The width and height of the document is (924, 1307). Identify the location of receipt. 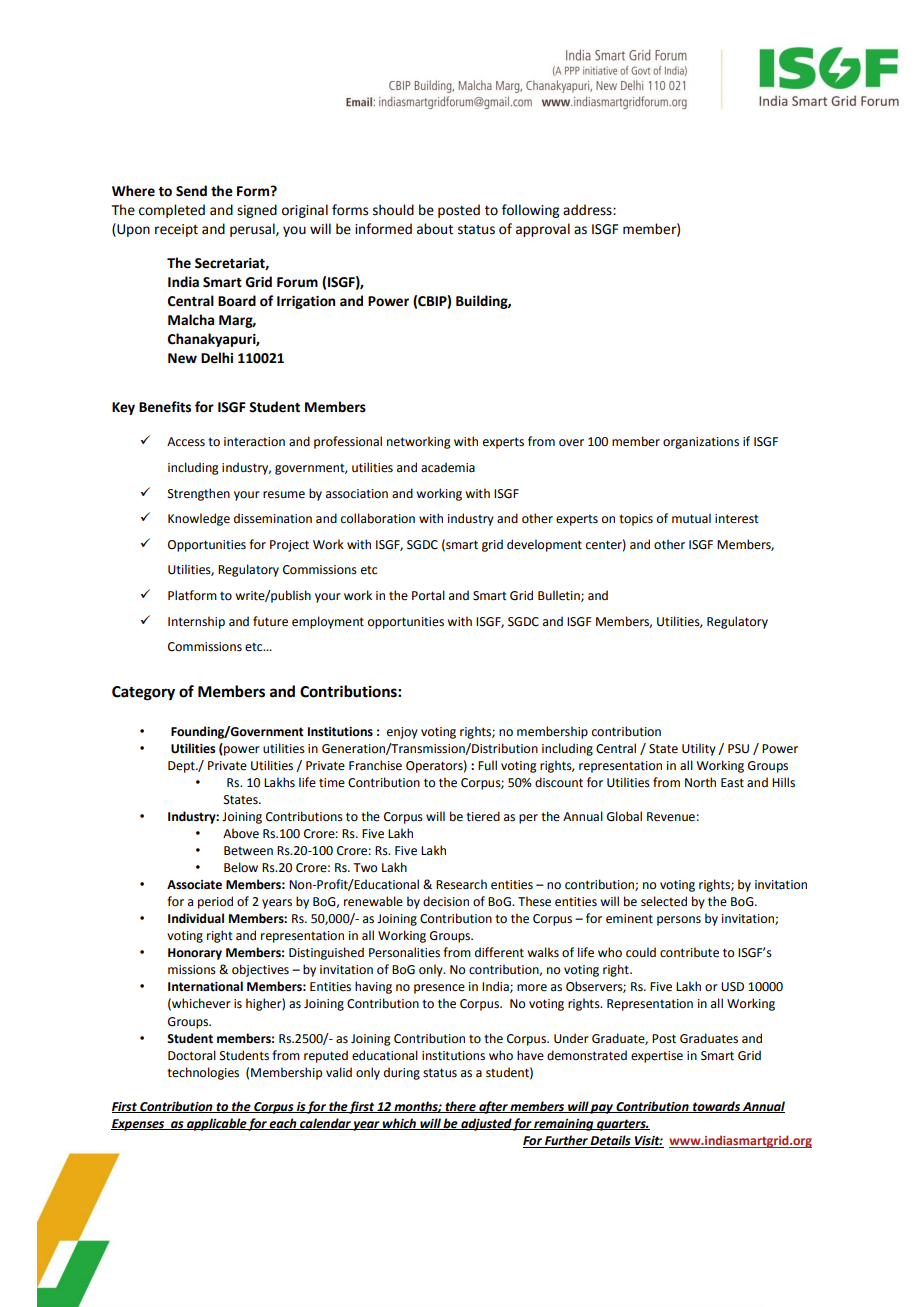
(176, 230).
